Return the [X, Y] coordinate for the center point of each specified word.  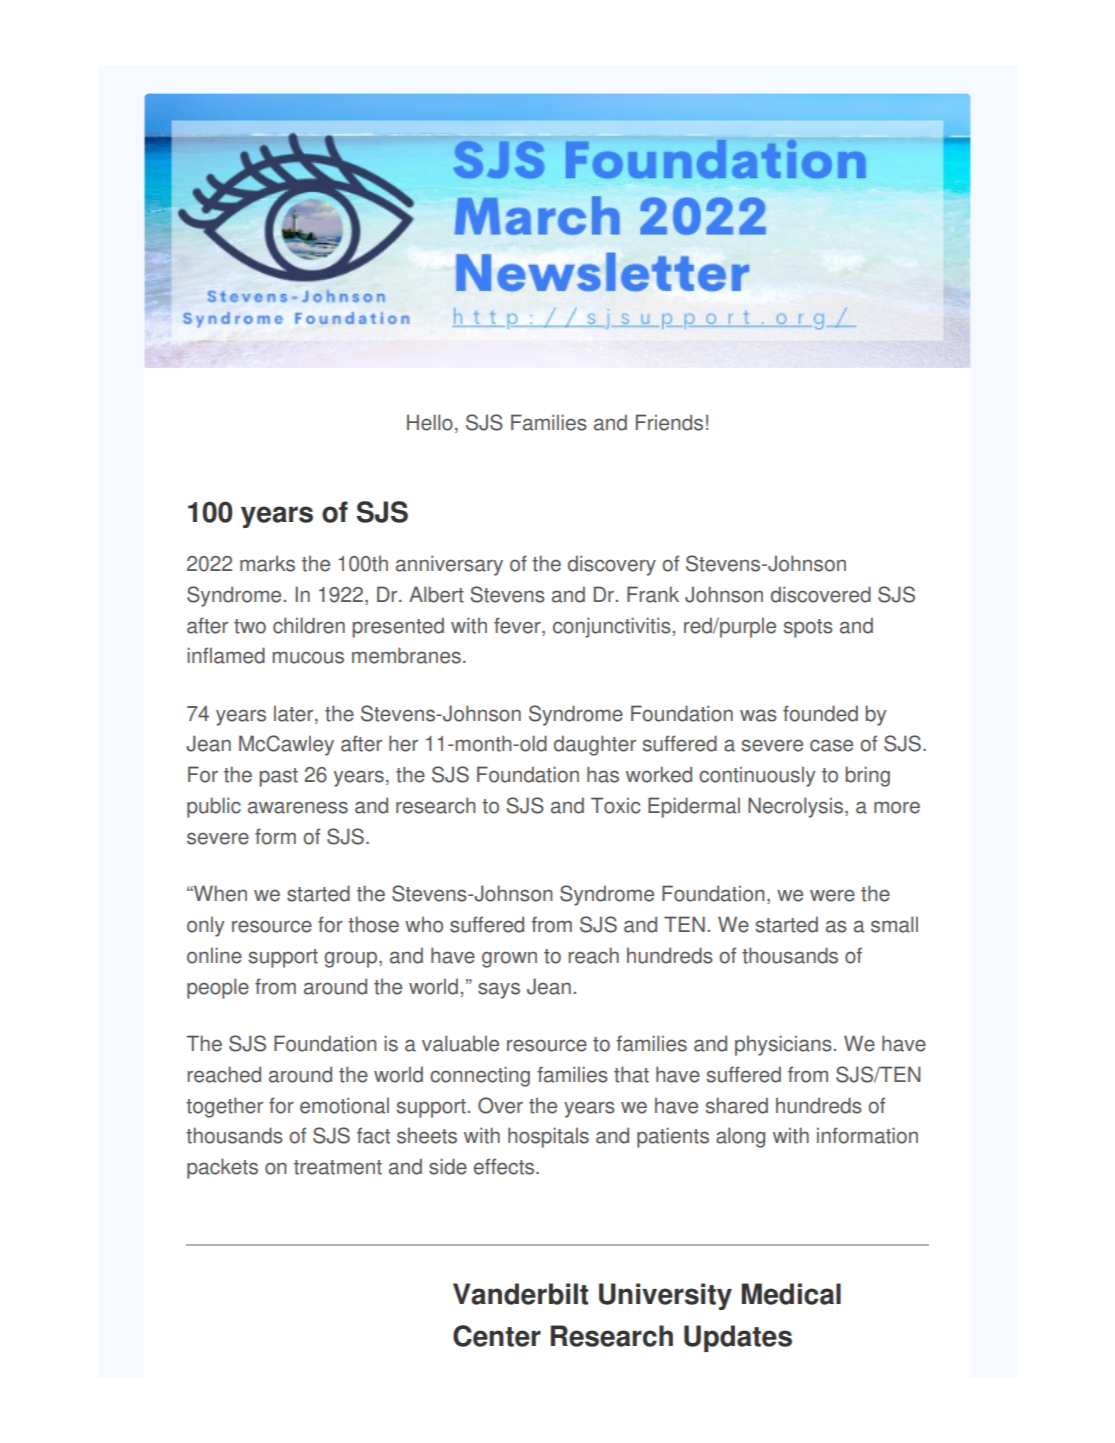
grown [509, 959]
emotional [344, 1105]
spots [808, 628]
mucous [308, 657]
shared [737, 1105]
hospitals [548, 1137]
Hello [430, 422]
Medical [791, 1294]
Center [497, 1336]
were [832, 895]
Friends [669, 422]
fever [518, 625]
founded [820, 713]
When [219, 893]
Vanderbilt [520, 1294]
